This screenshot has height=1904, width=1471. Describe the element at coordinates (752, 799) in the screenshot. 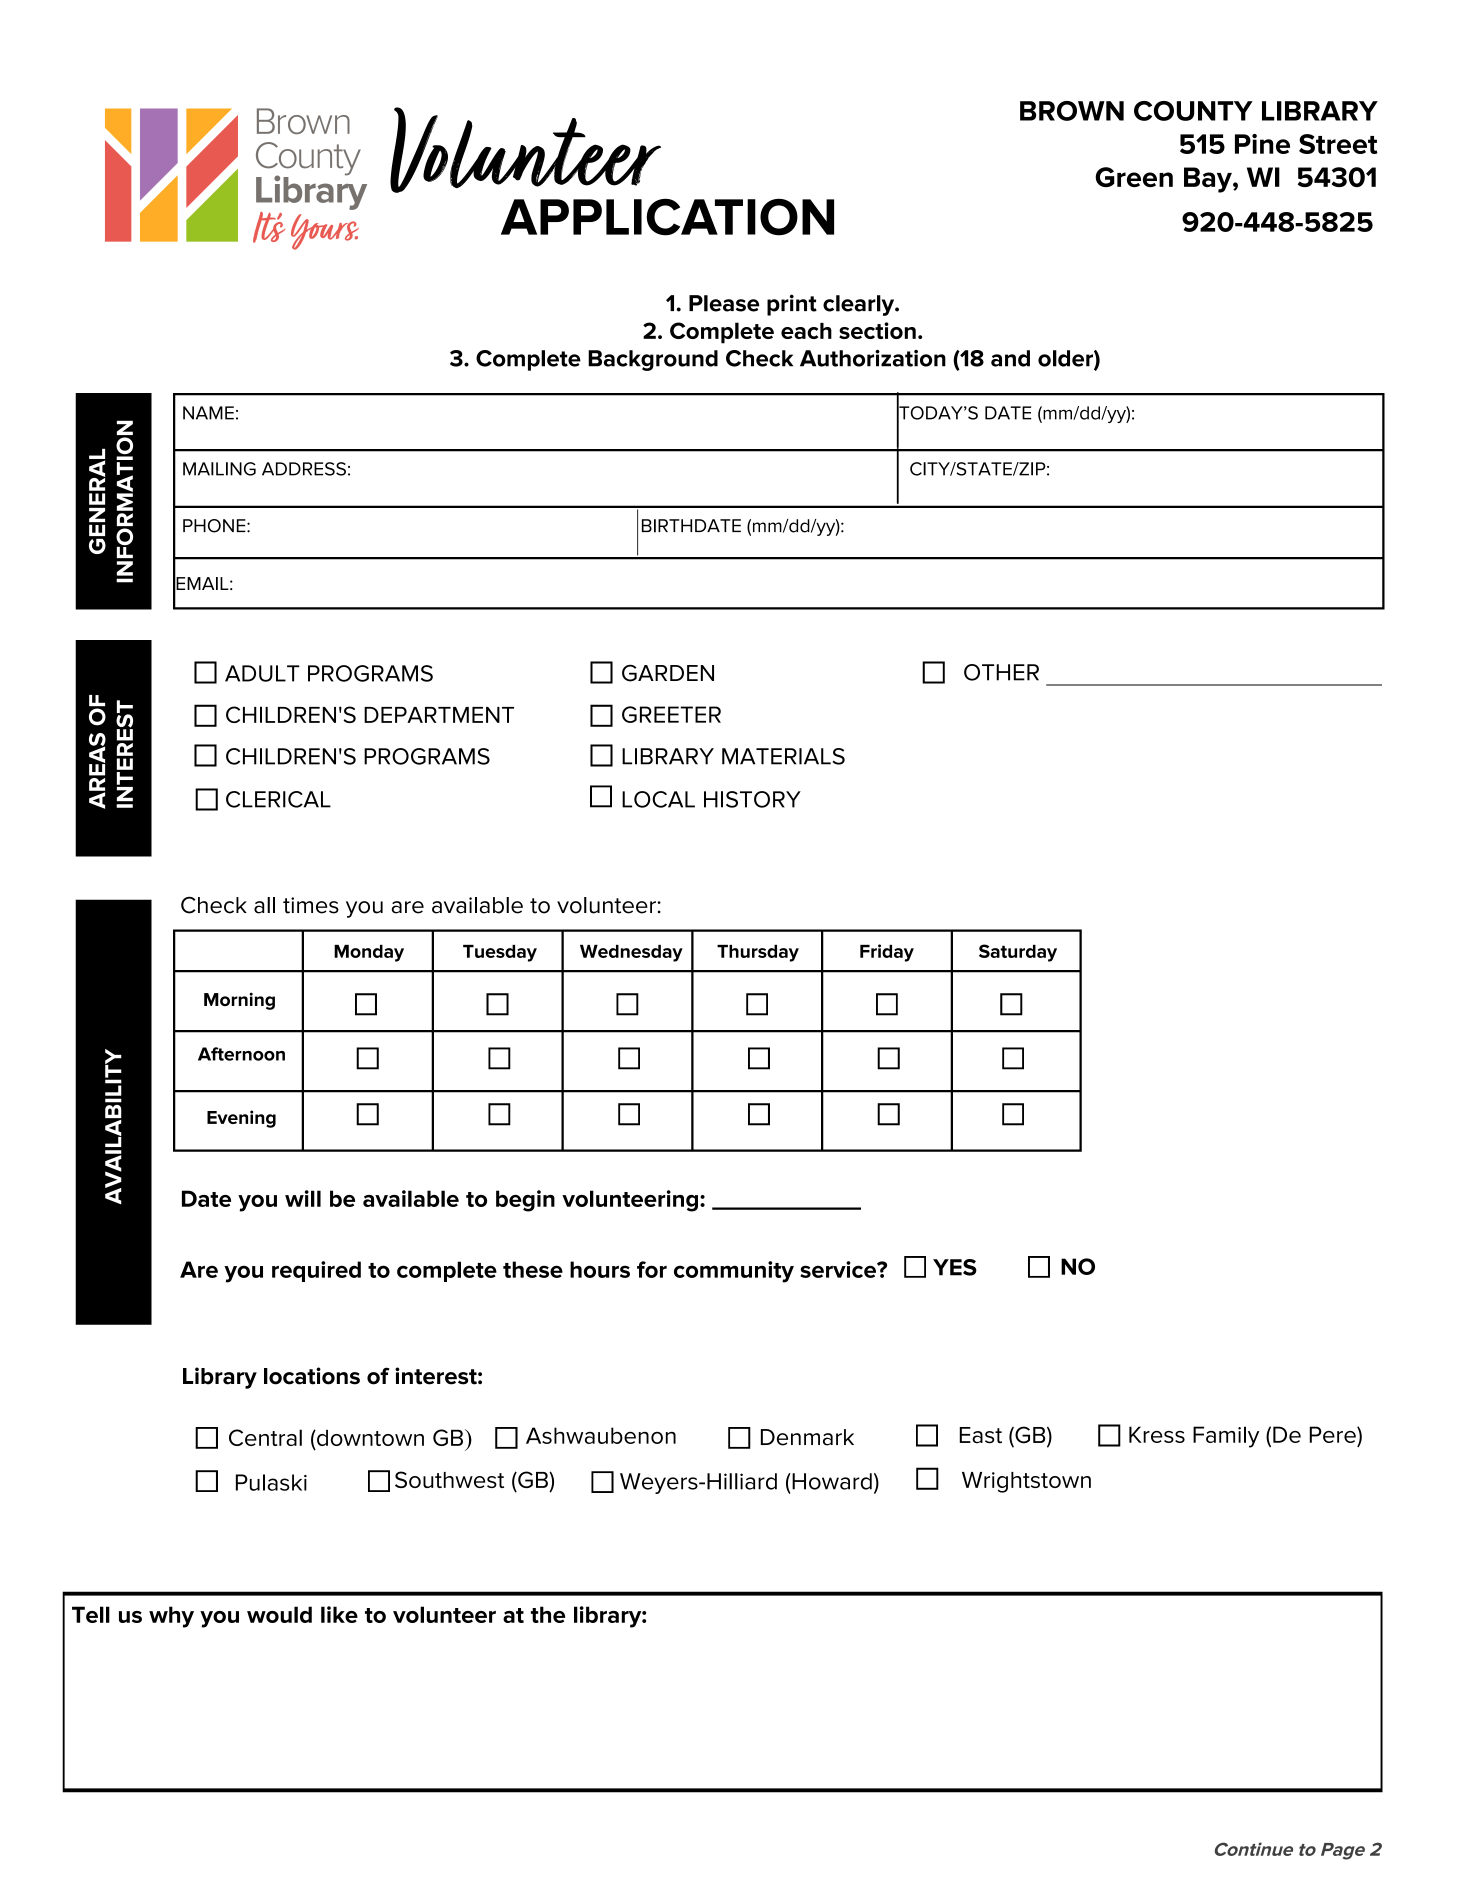

I see `HISTORY` at that location.
